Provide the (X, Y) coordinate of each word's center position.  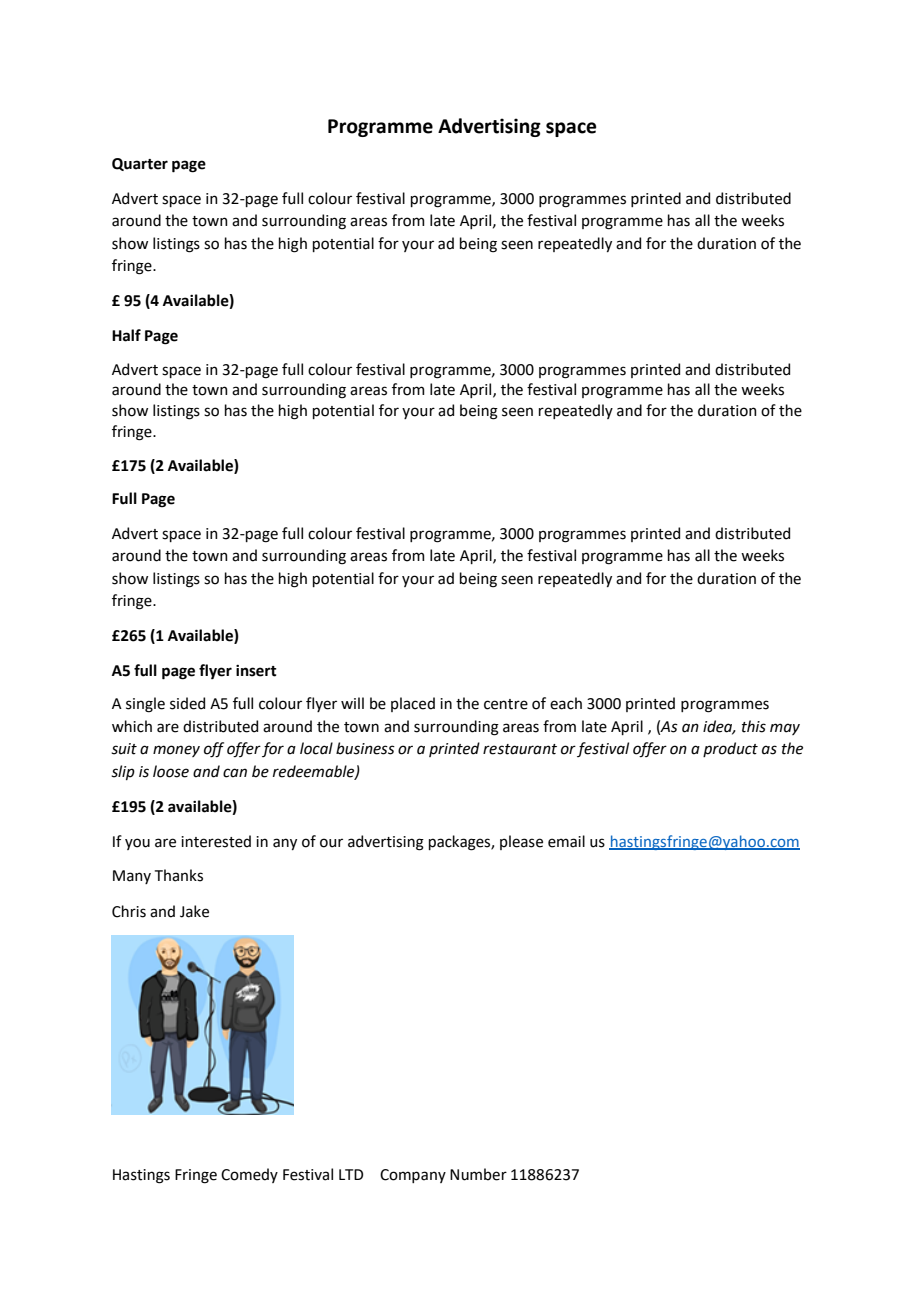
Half (126, 335)
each (566, 703)
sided (187, 703)
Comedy (249, 1175)
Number (478, 1174)
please (521, 842)
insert (256, 671)
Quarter (140, 164)
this (754, 726)
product (730, 749)
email (566, 841)
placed (413, 704)
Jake (194, 911)
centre (506, 704)
